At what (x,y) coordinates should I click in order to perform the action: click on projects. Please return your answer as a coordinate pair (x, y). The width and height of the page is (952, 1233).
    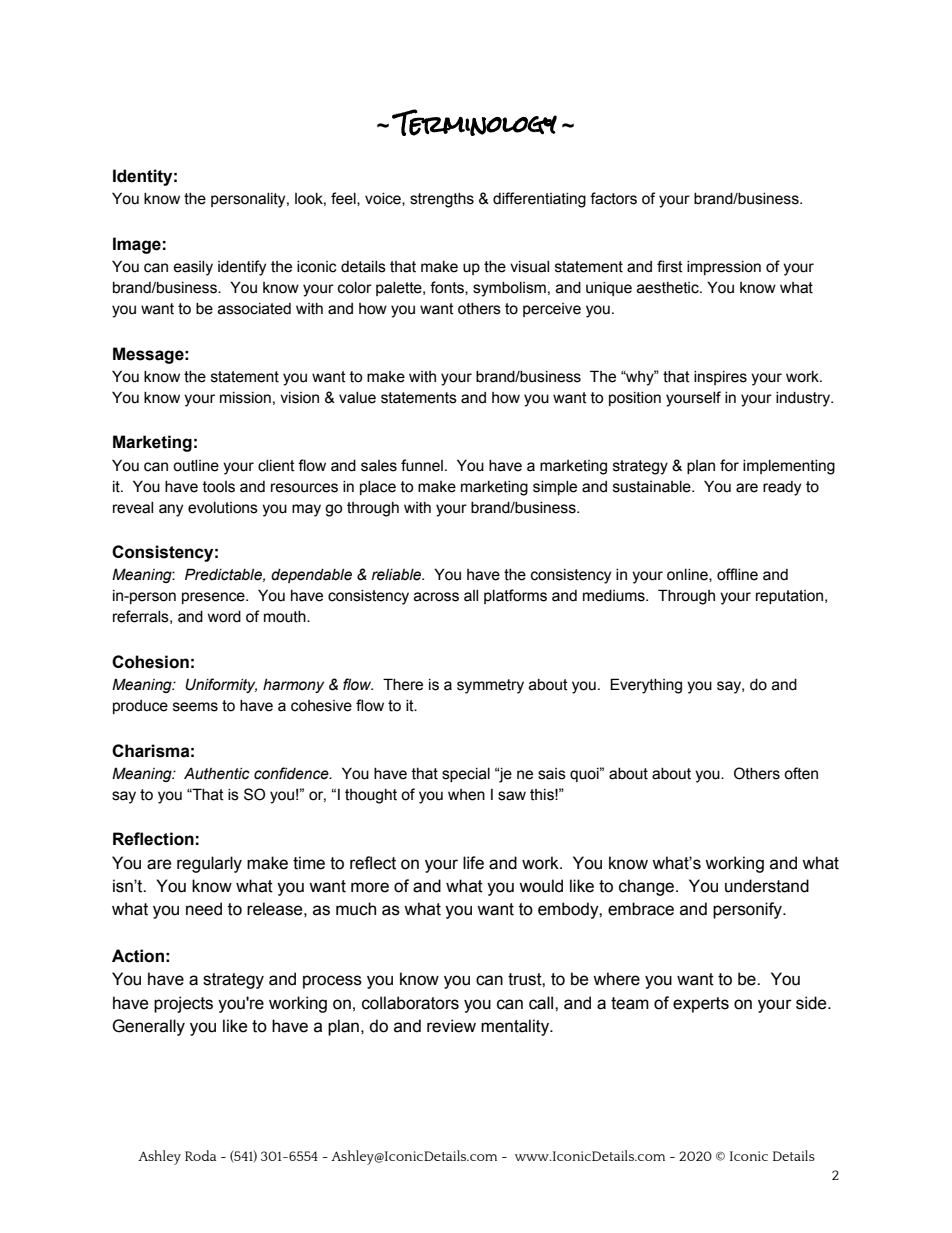
    Looking at the image, I should click on (183, 1004).
